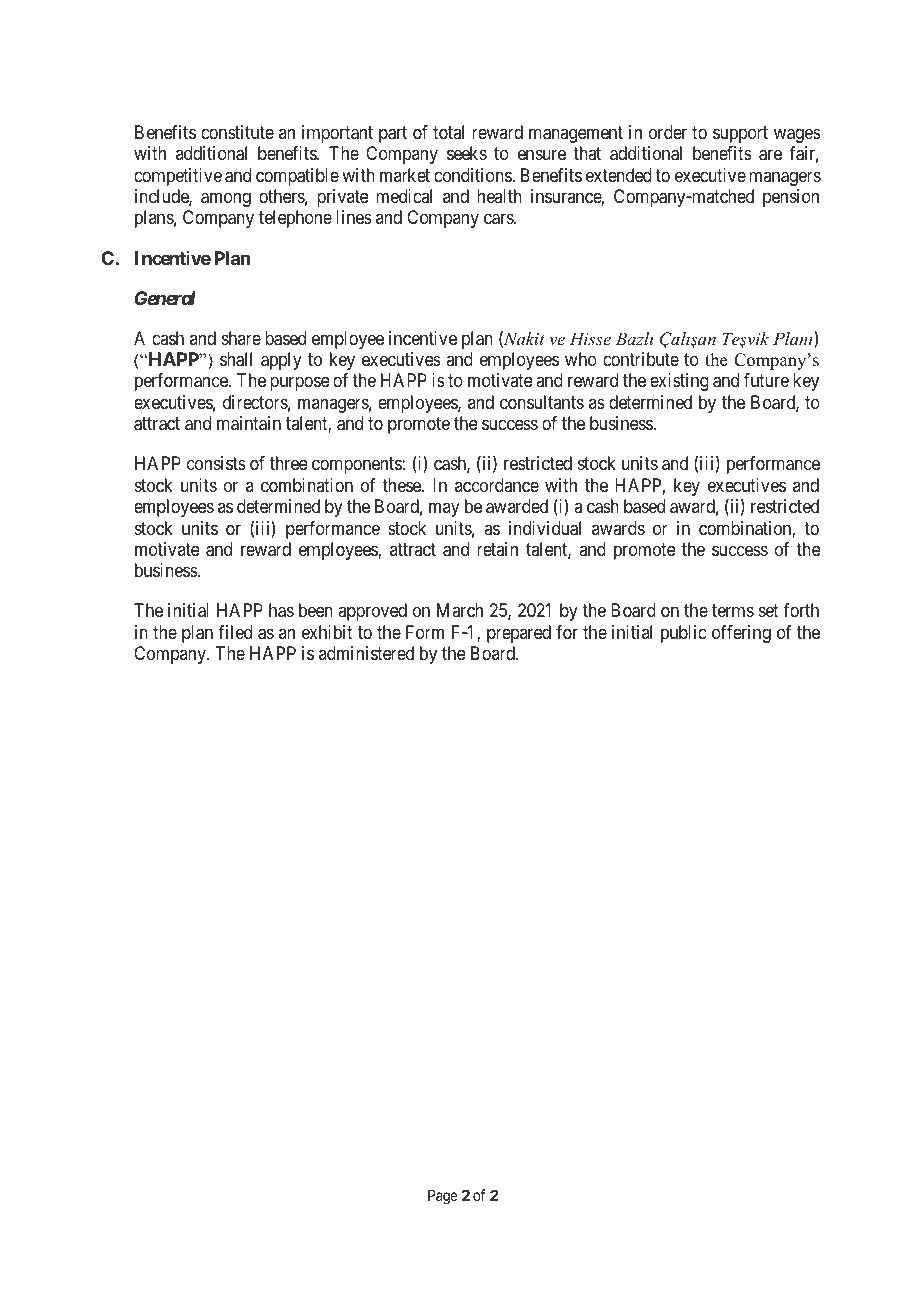 The image size is (924, 1308). What do you see at coordinates (740, 134) in the screenshot?
I see `support` at bounding box center [740, 134].
